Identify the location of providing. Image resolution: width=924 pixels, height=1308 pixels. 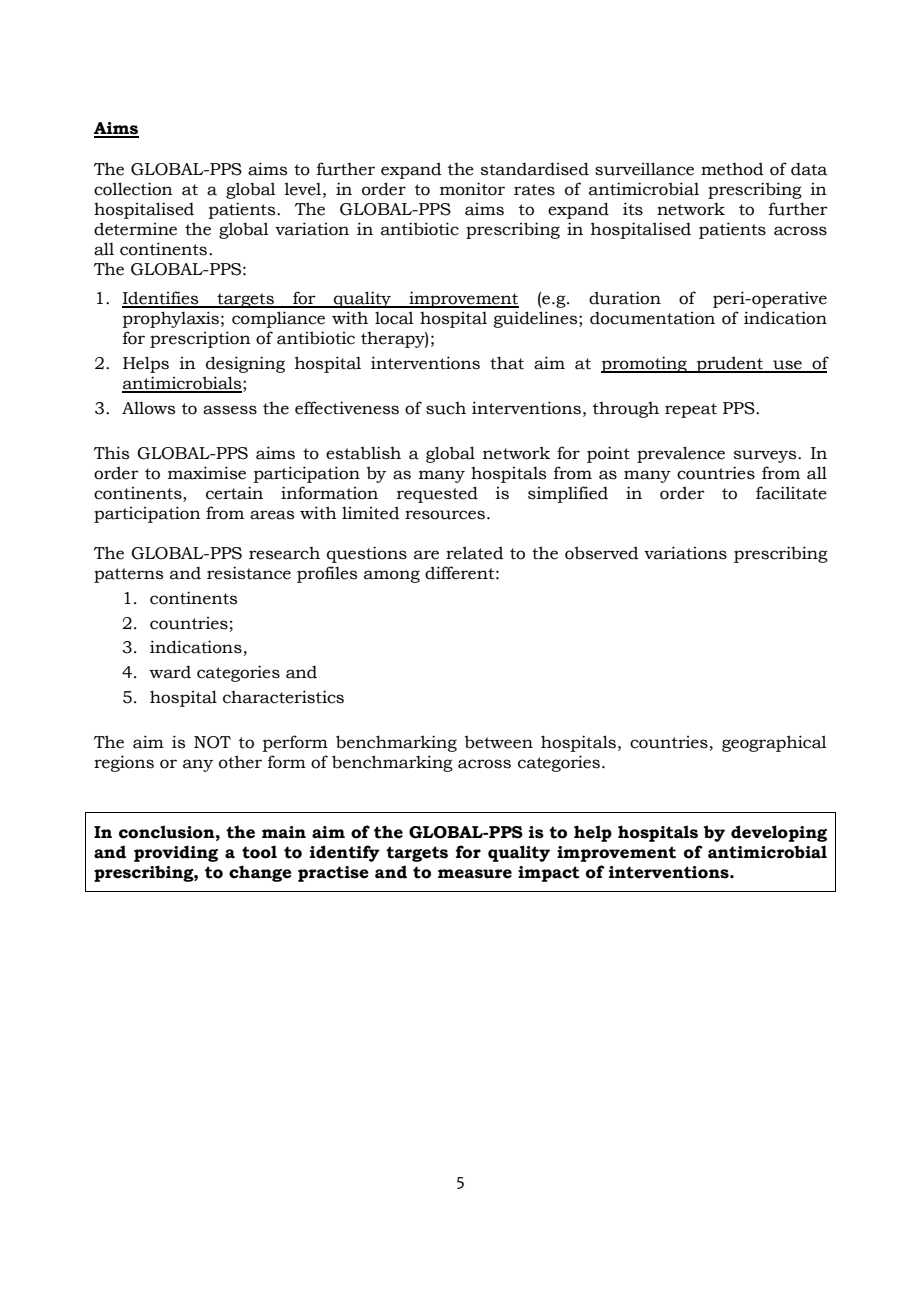
(176, 853).
